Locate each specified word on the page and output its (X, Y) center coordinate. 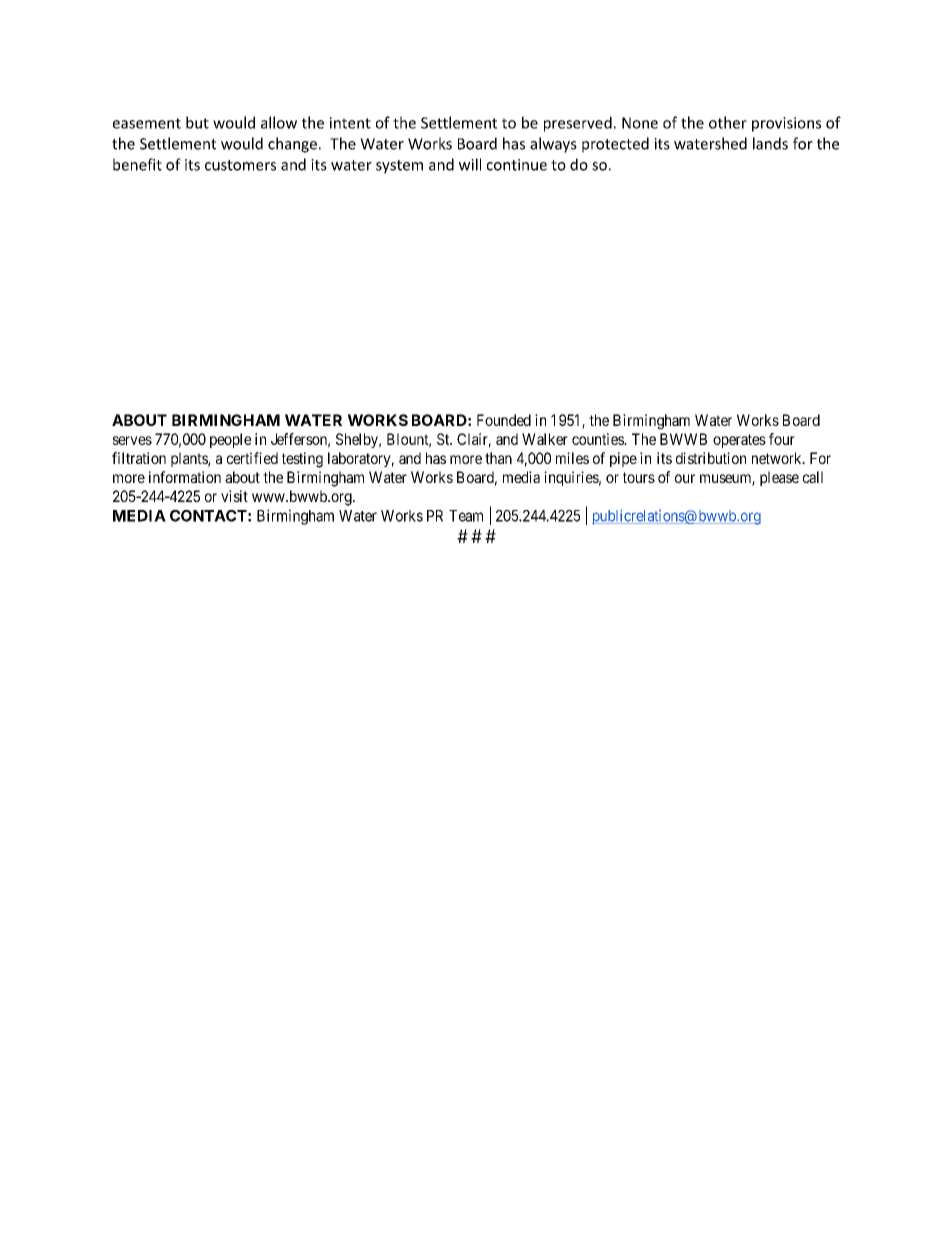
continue (517, 165)
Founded (504, 420)
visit (234, 496)
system (399, 167)
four (782, 439)
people (230, 440)
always (553, 145)
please (779, 478)
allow (279, 122)
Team (466, 516)
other (728, 122)
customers (240, 165)
